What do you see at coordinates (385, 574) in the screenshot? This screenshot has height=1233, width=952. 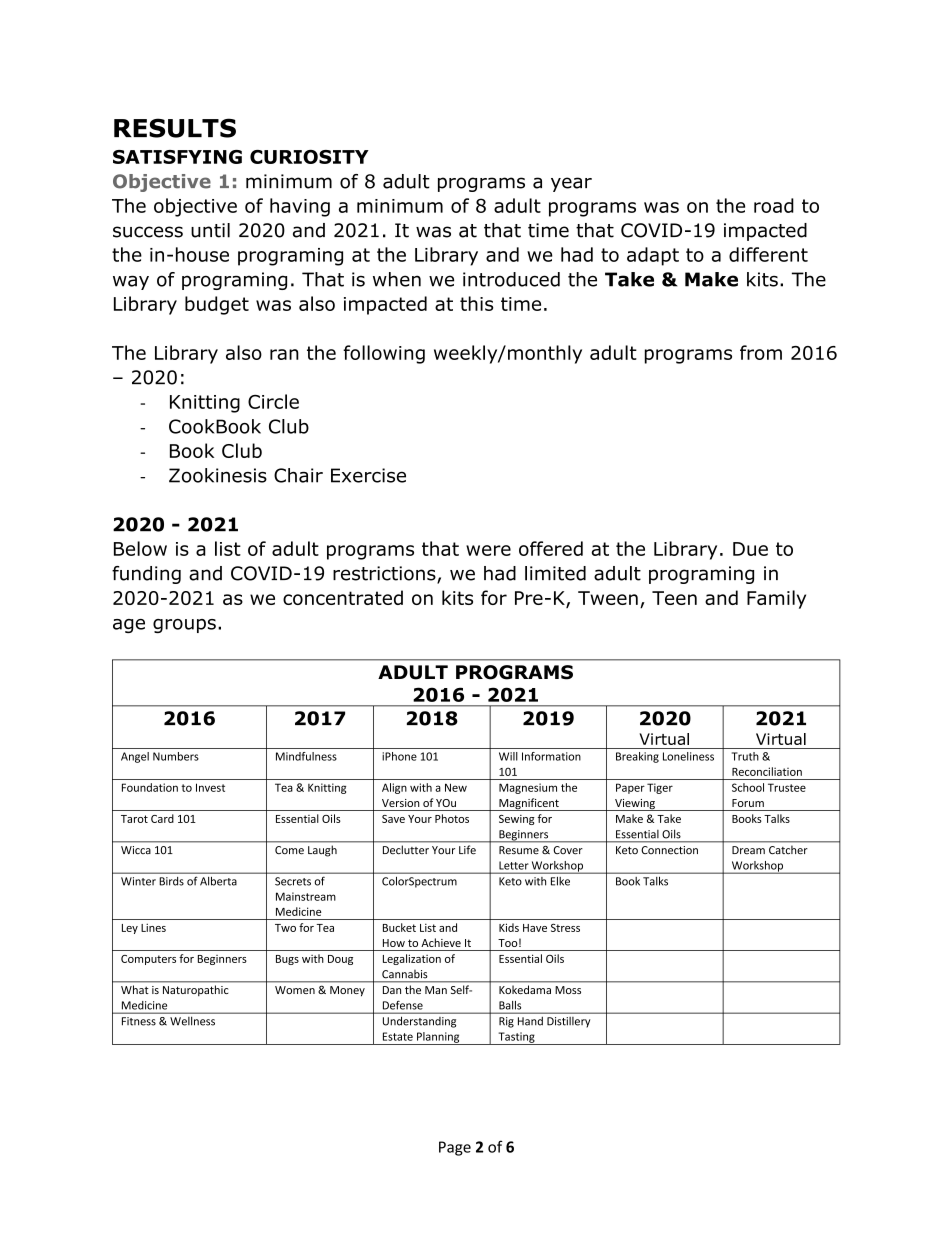 I see `restrictions` at bounding box center [385, 574].
